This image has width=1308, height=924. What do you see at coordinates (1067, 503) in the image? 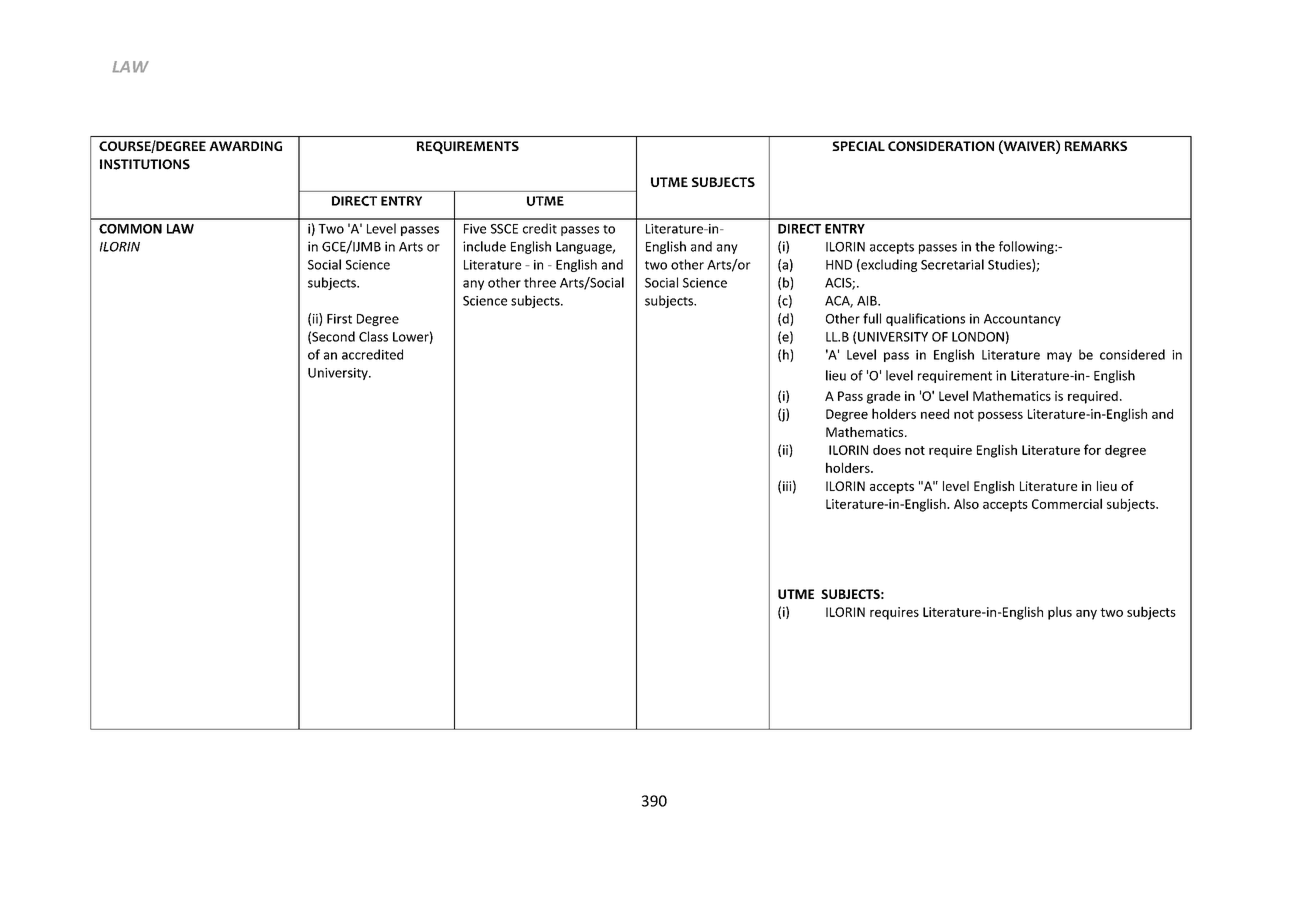
I see `Commercial` at bounding box center [1067, 503].
